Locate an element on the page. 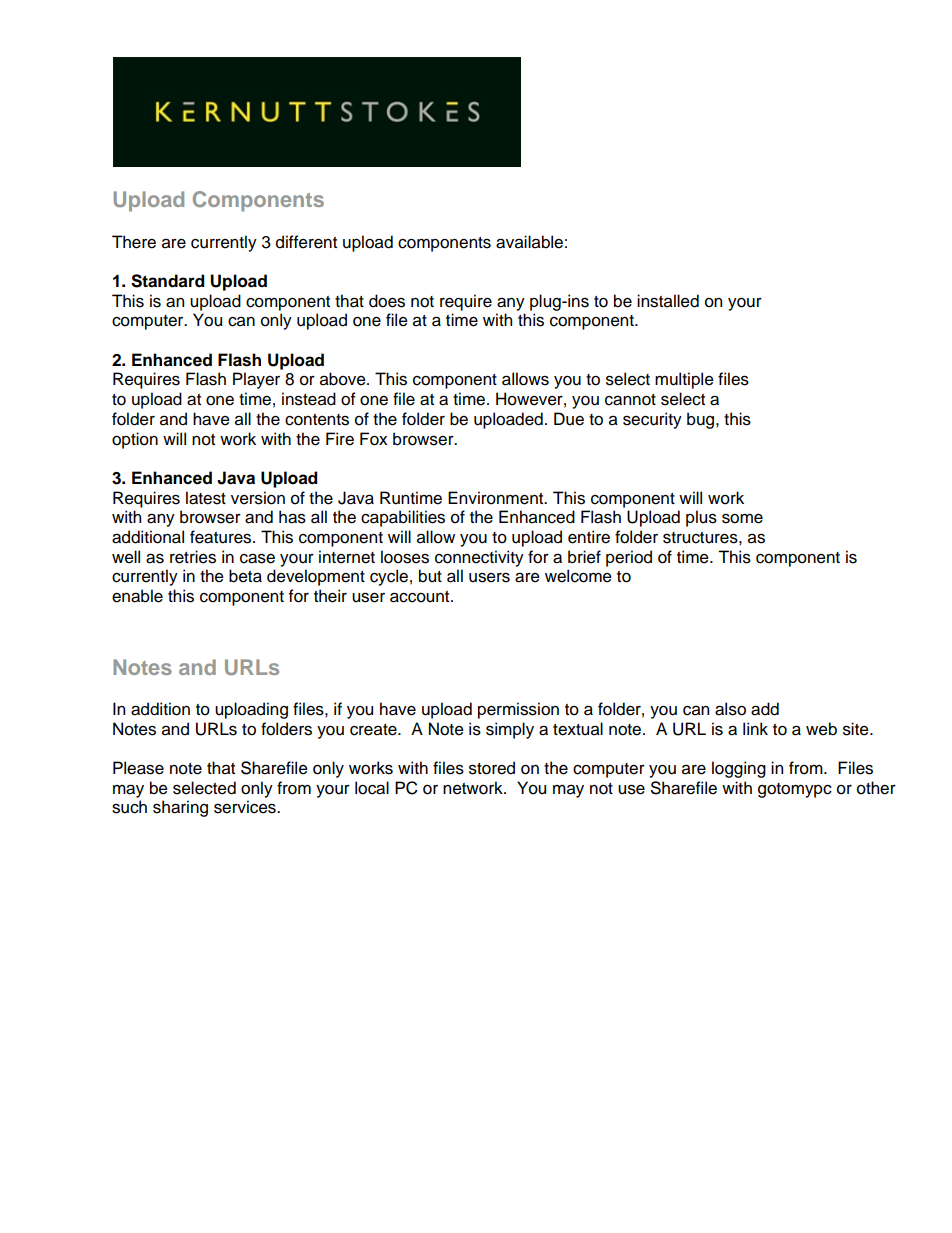 Image resolution: width=952 pixels, height=1233 pixels. account is located at coordinates (421, 597).
